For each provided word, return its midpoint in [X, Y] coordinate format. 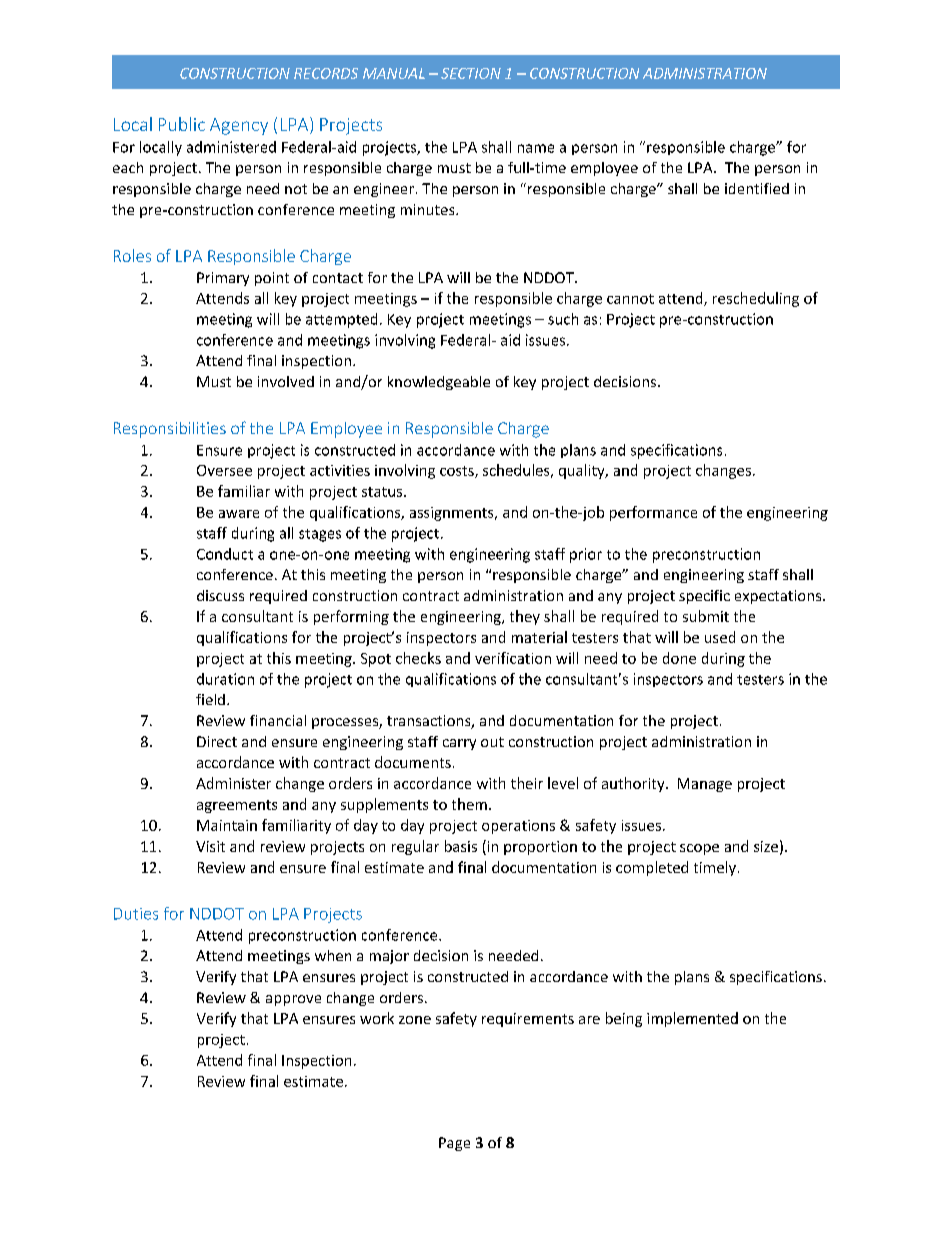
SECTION [471, 73]
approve [293, 1000]
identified [757, 188]
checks [418, 658]
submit [706, 616]
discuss [220, 595]
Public [182, 124]
